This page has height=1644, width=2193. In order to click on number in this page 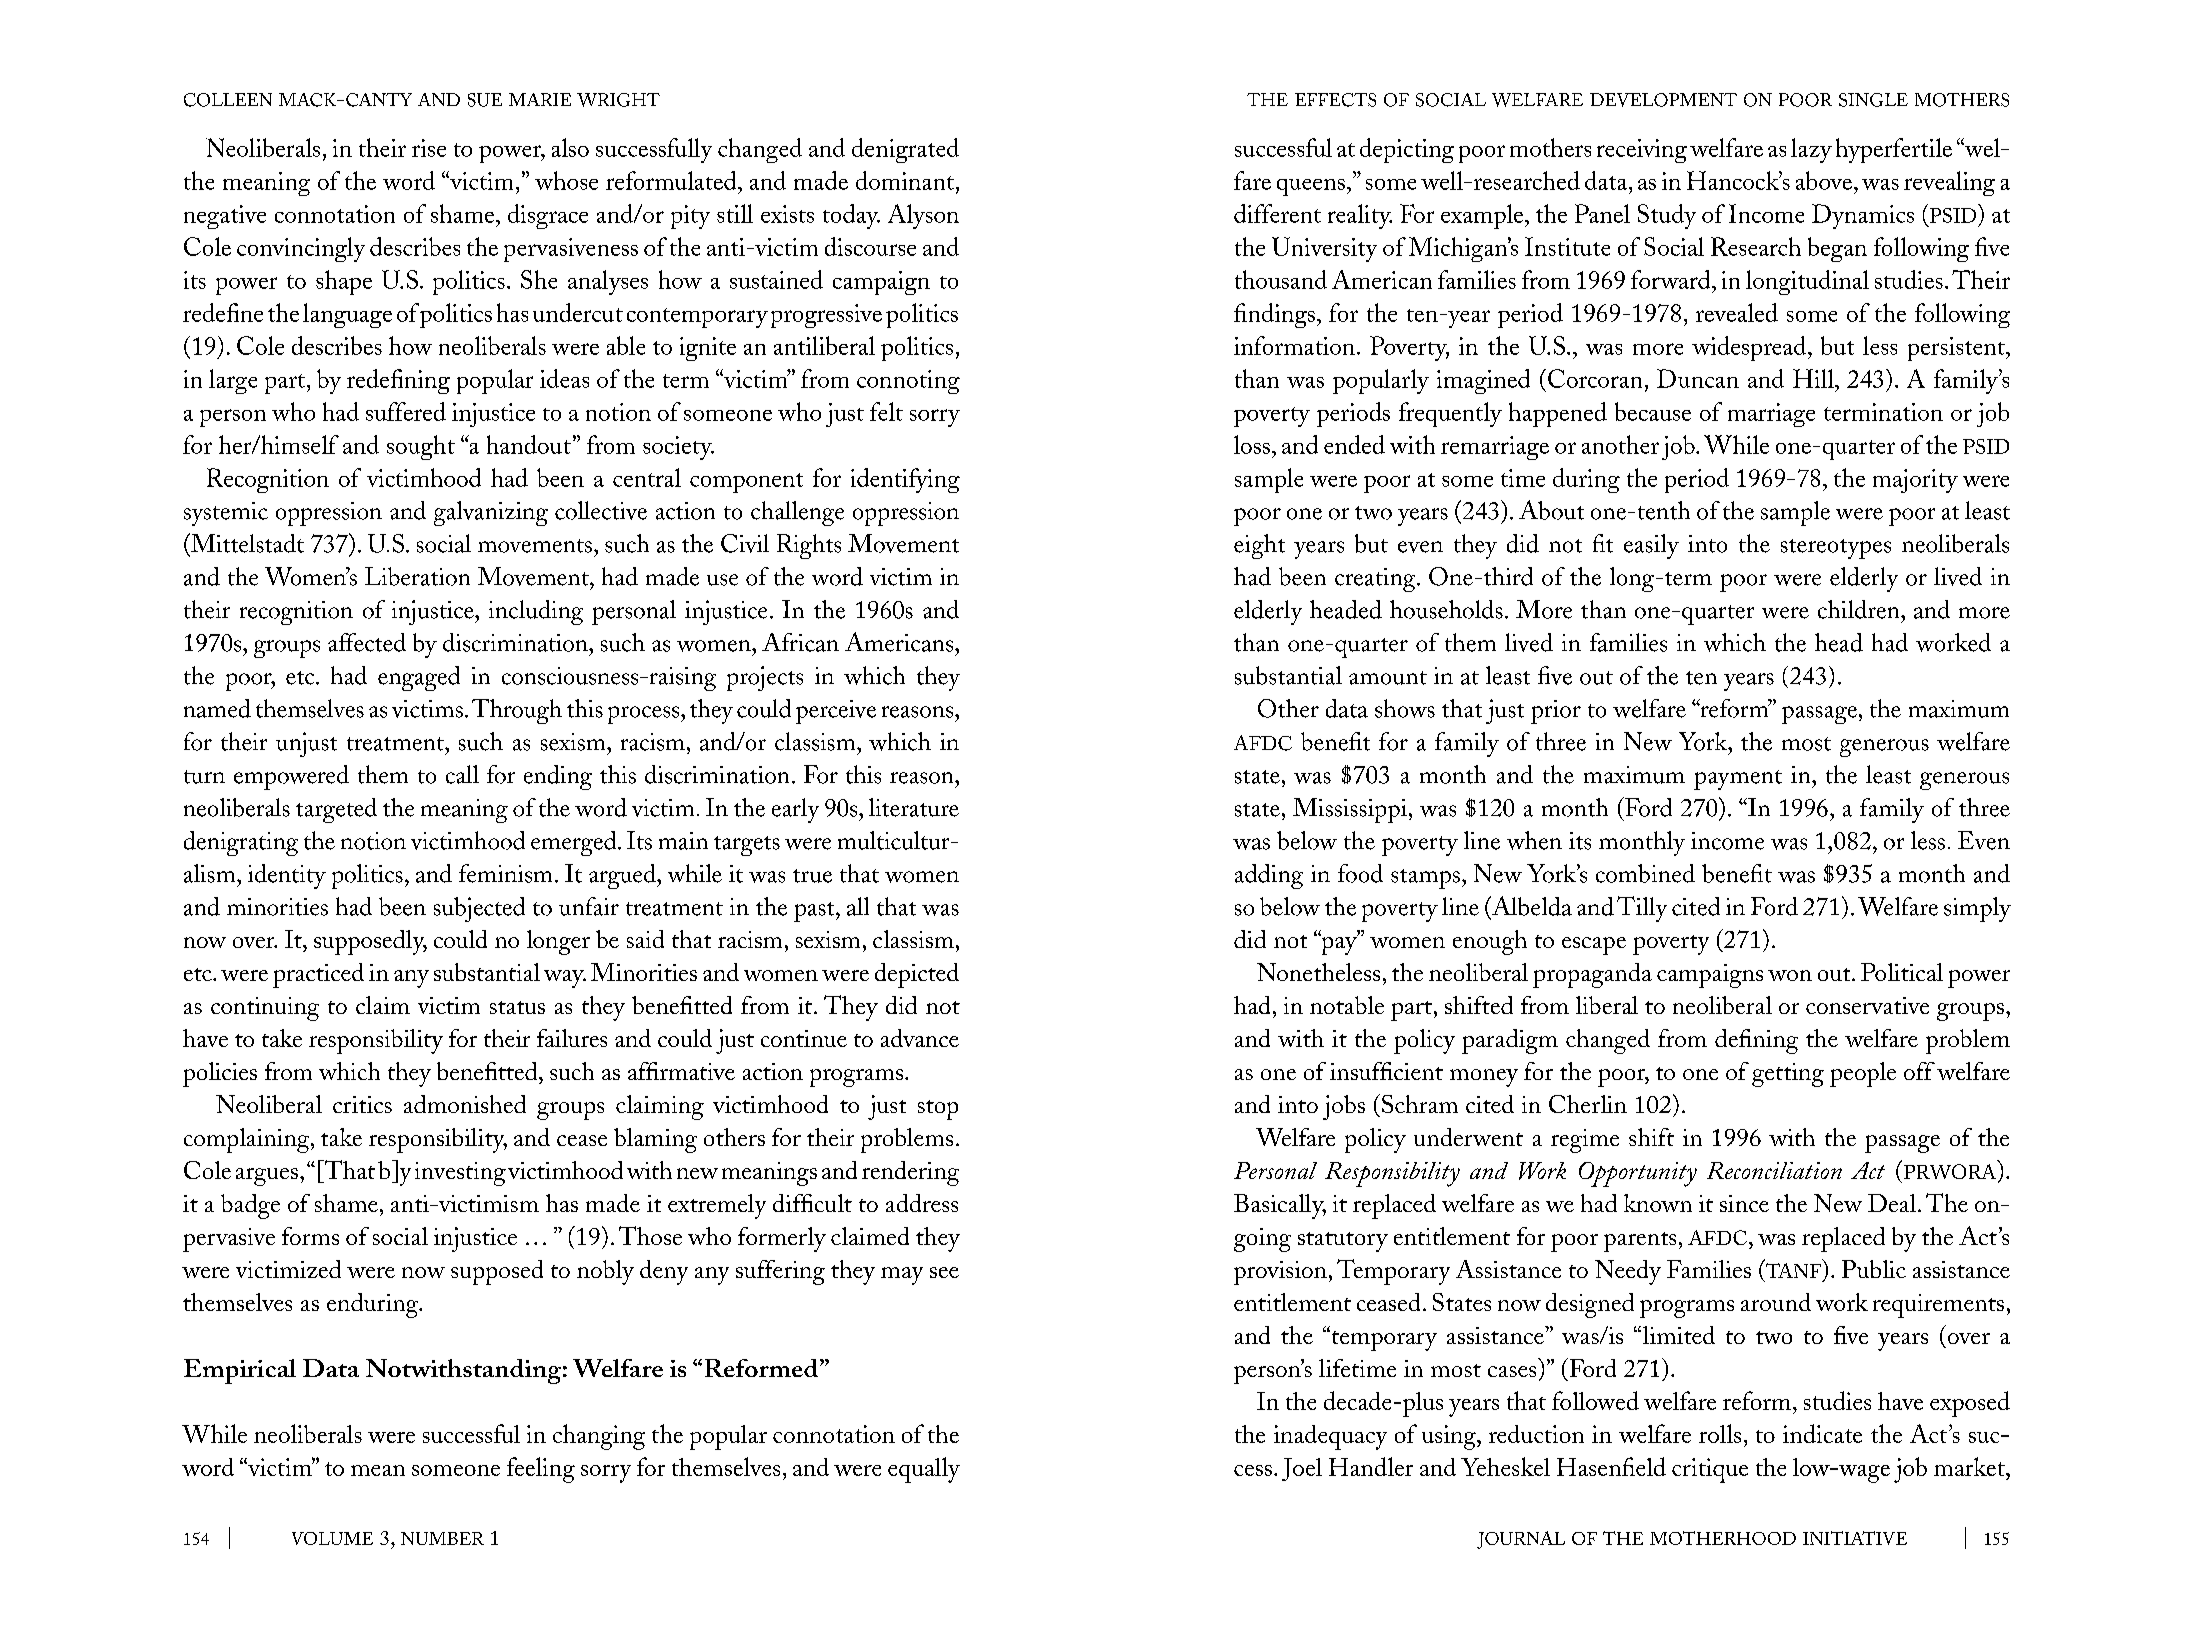, I will do `click(442, 1538)`.
